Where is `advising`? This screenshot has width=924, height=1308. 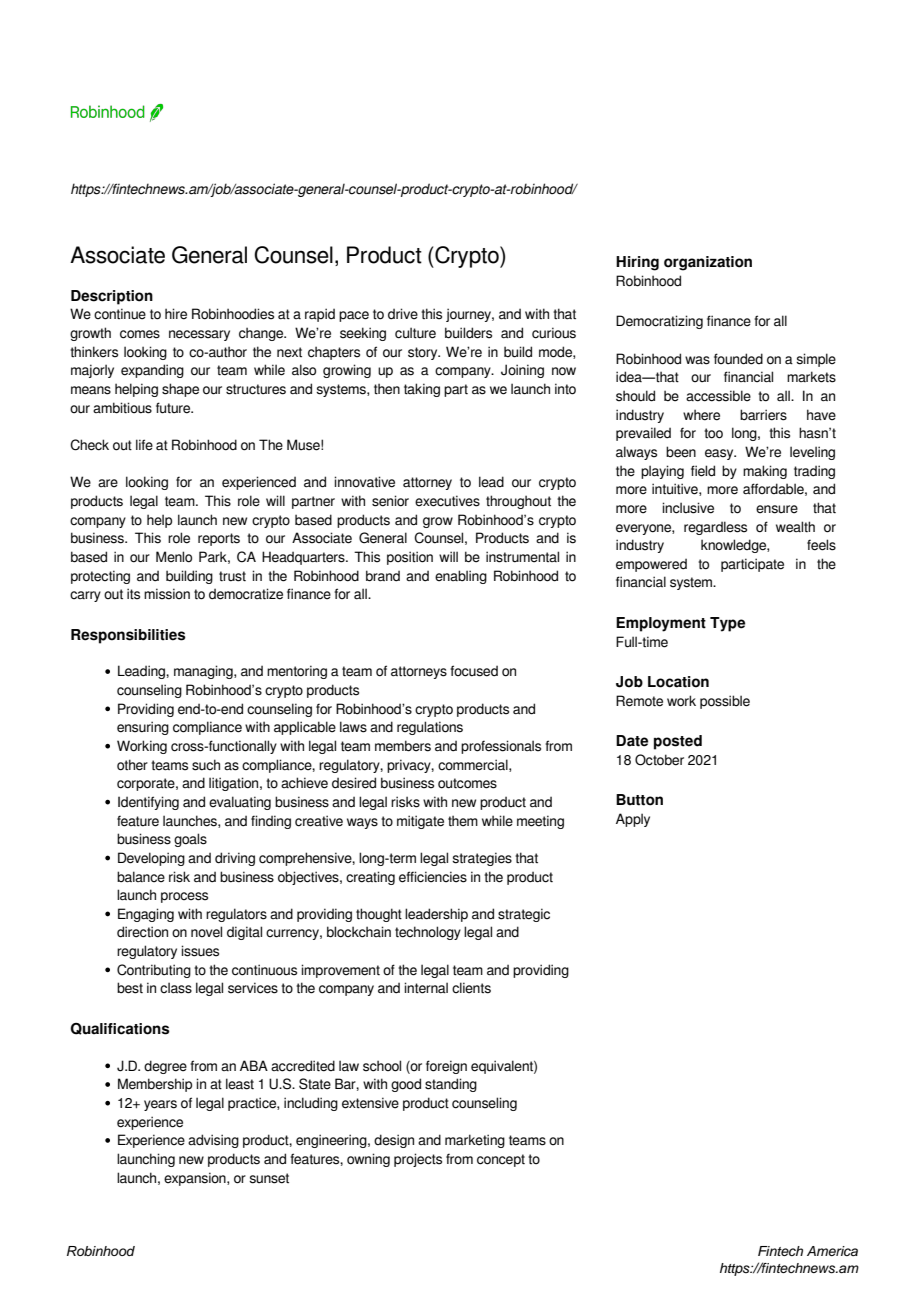 advising is located at coordinates (213, 1141).
